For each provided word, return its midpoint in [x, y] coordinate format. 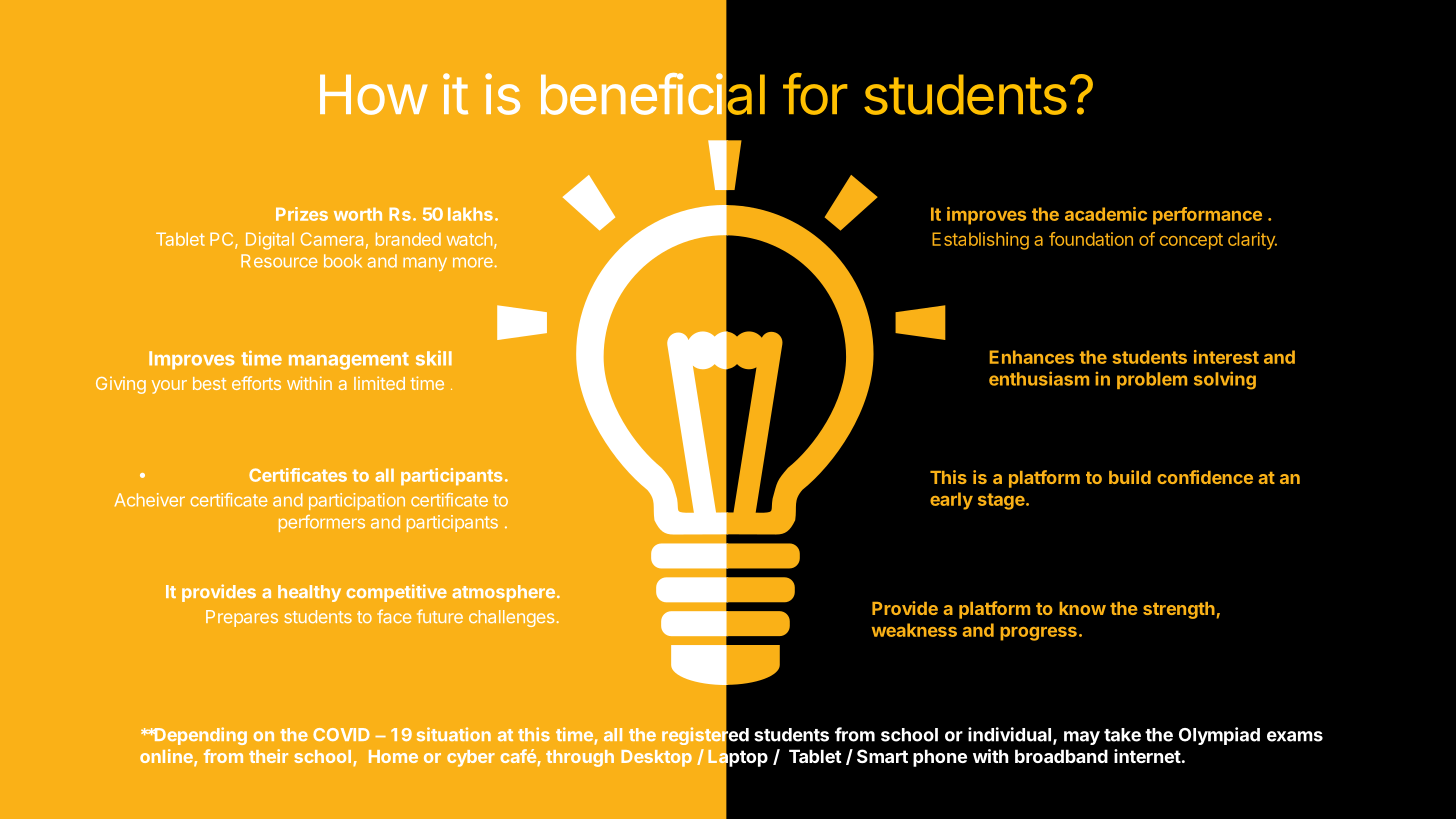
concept [1191, 241]
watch [469, 239]
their [268, 756]
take [1122, 735]
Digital [270, 241]
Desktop [656, 758]
